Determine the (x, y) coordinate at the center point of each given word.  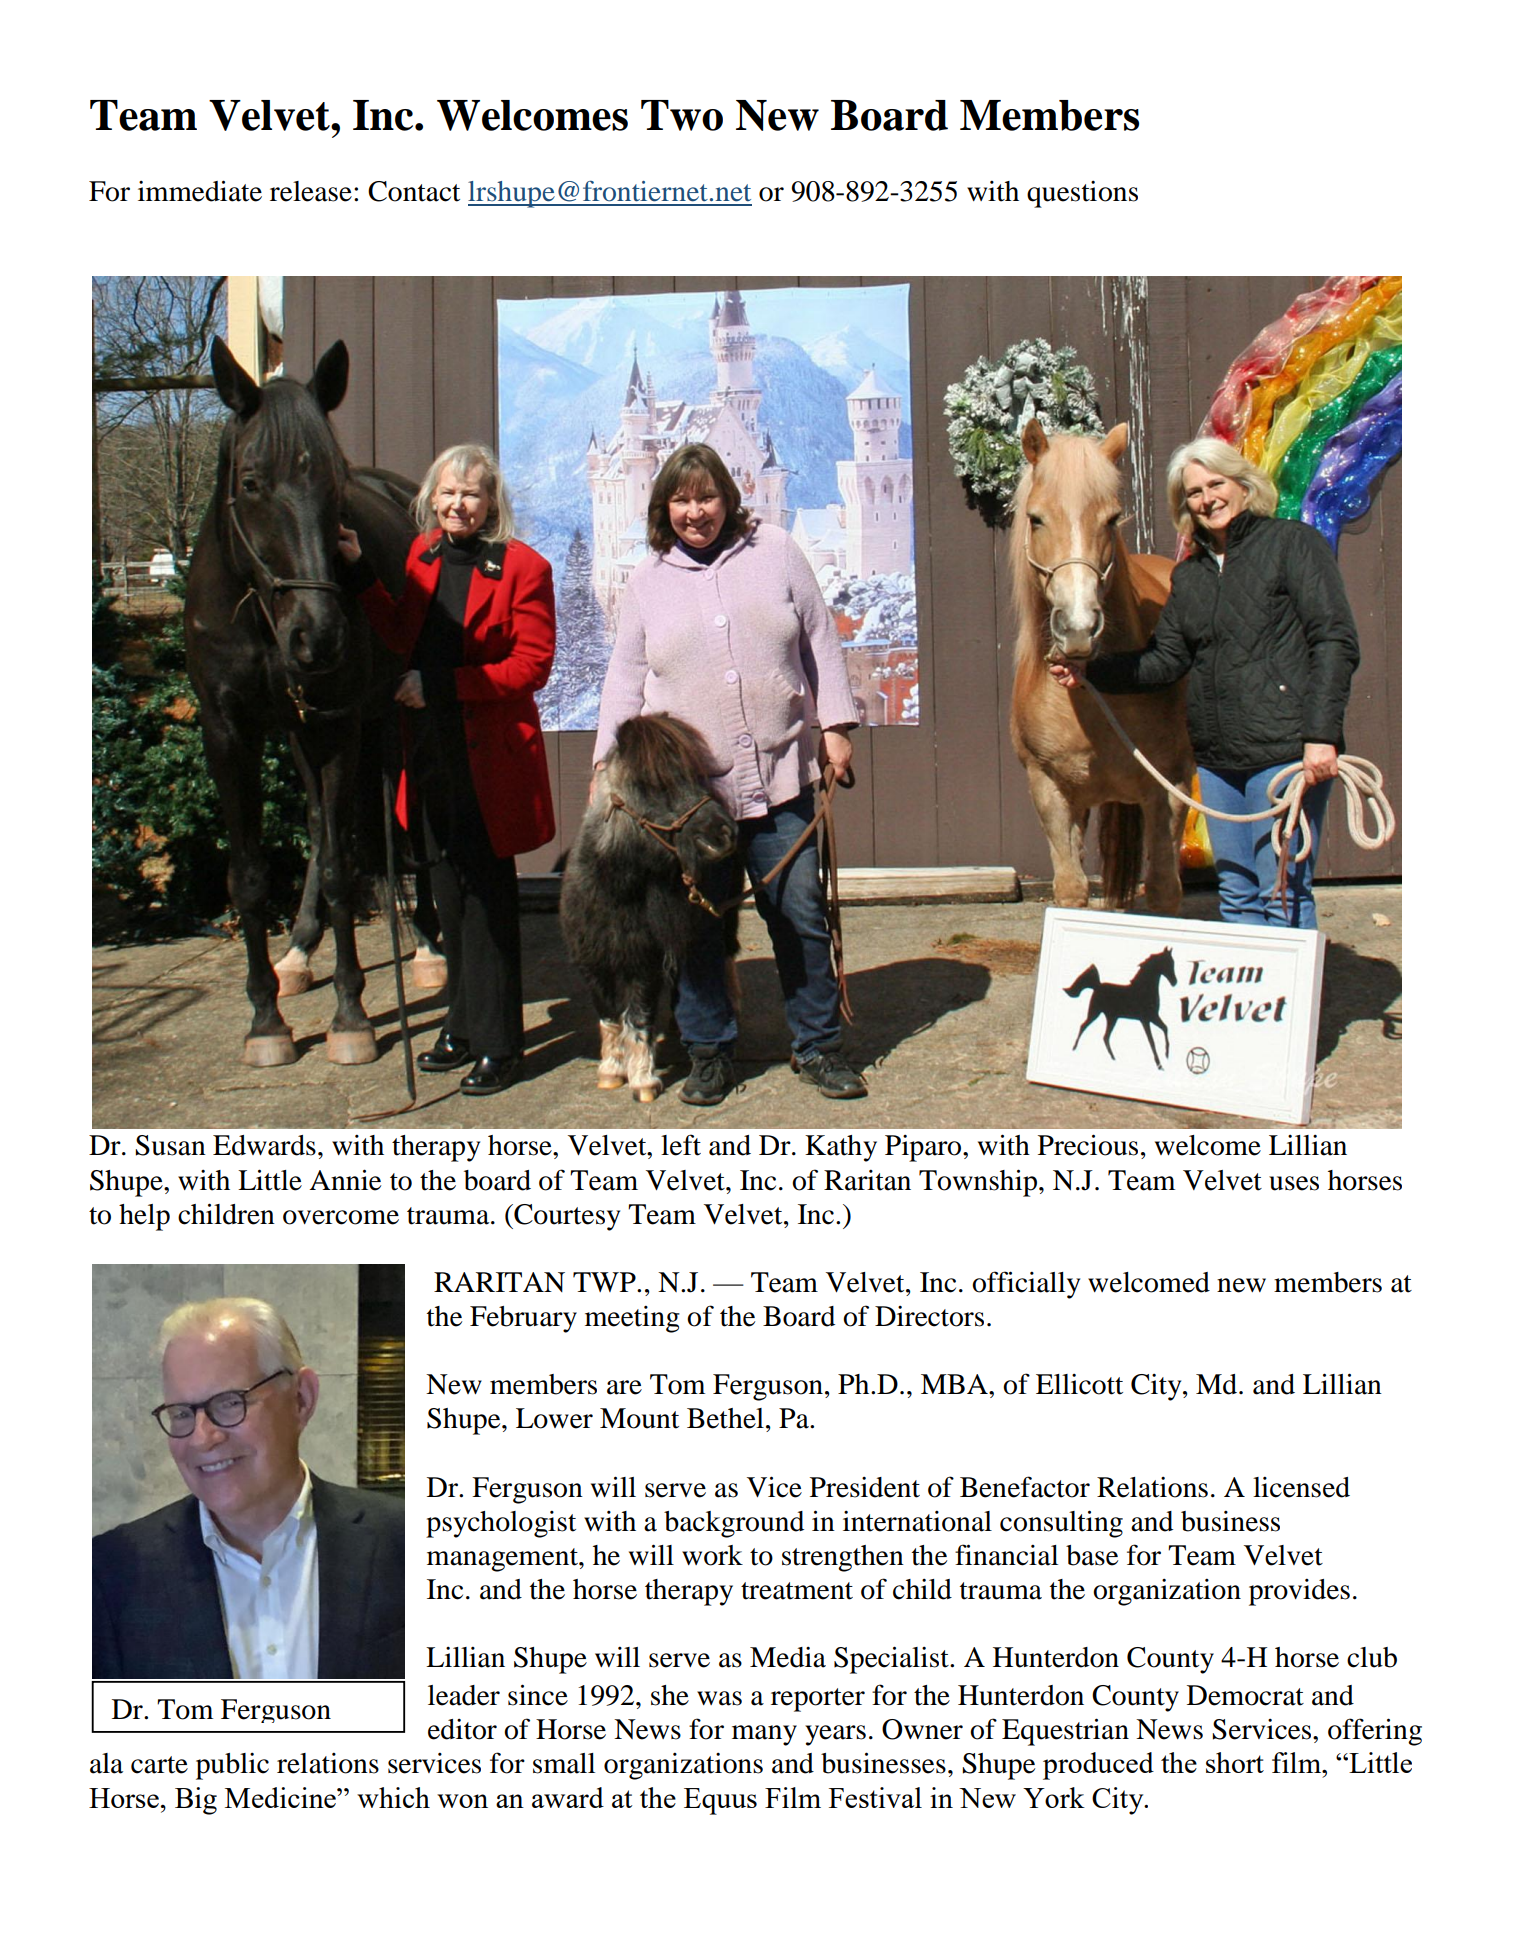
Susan (170, 1145)
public (232, 1766)
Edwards (264, 1145)
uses (1294, 1183)
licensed (1301, 1487)
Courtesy (566, 1217)
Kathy (841, 1148)
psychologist (501, 1524)
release (311, 191)
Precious (1088, 1145)
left (681, 1145)
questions (1082, 194)
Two (682, 115)
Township (978, 1183)
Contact (414, 191)
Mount (639, 1418)
